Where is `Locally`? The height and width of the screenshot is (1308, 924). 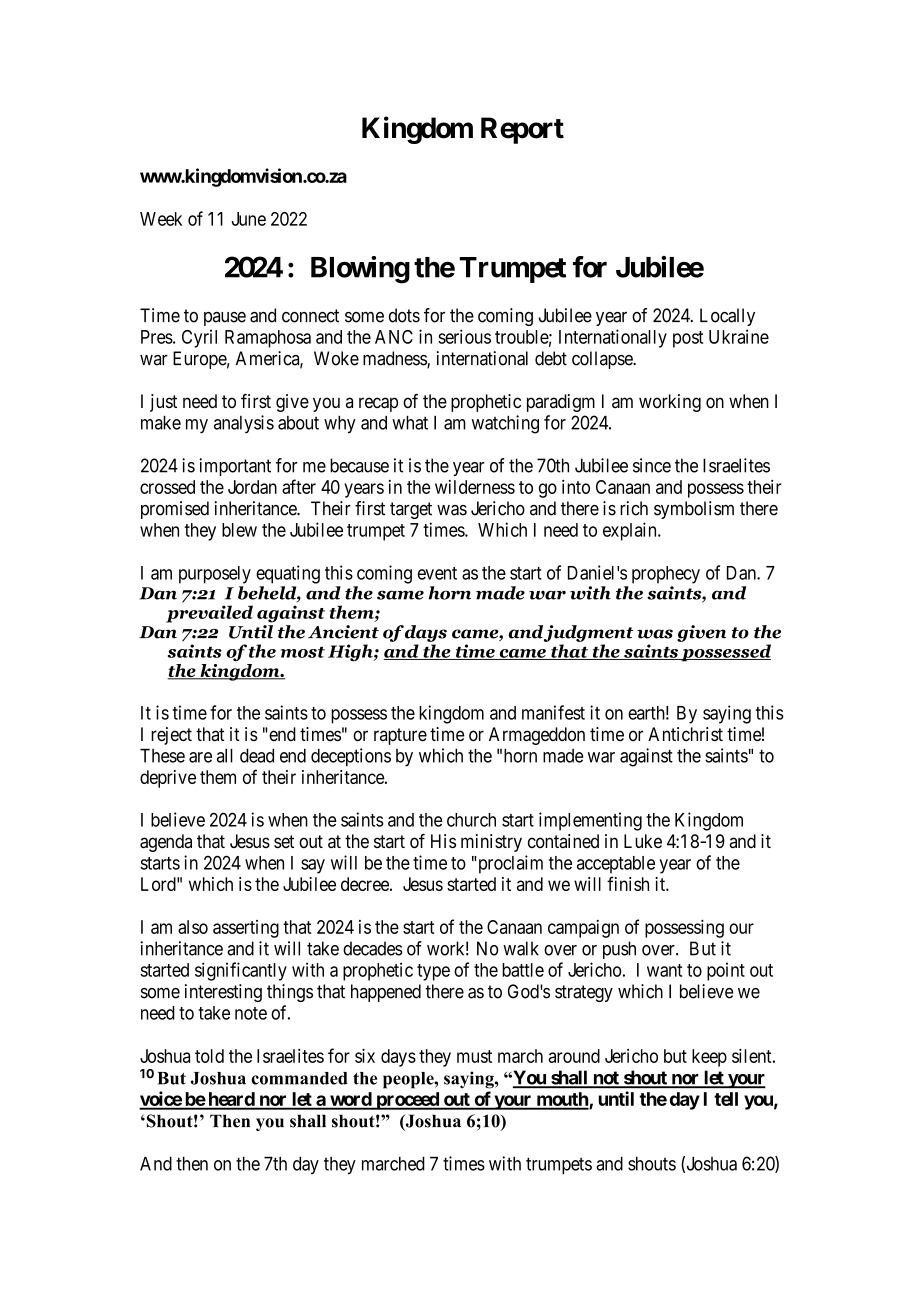
Locally is located at coordinates (727, 317).
